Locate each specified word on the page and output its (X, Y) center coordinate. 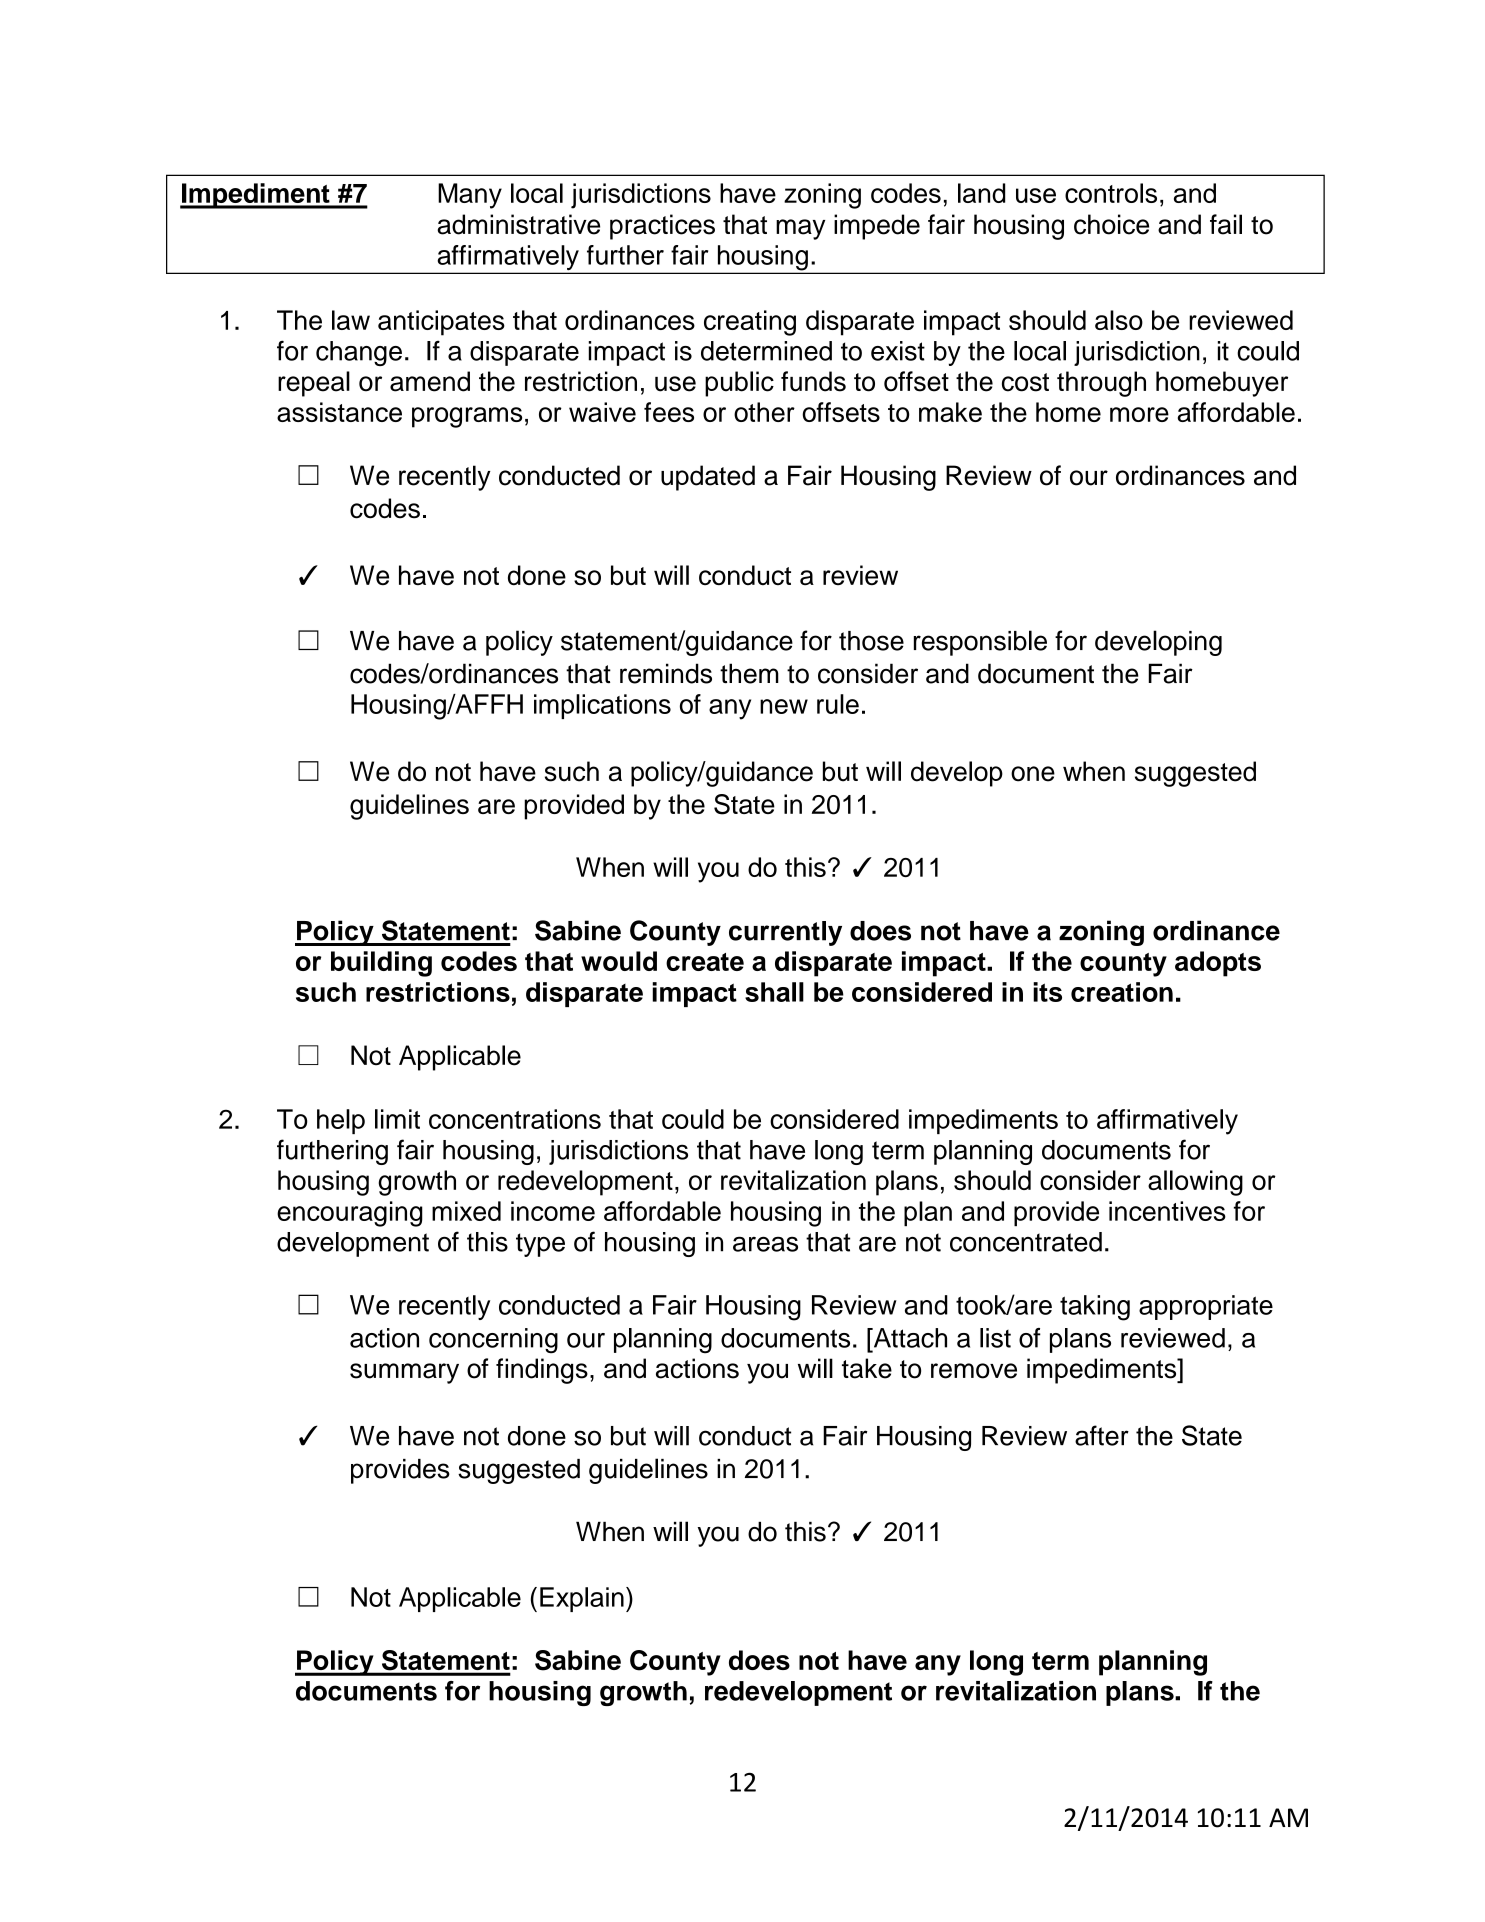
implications (602, 706)
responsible (980, 643)
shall (774, 992)
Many (470, 196)
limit (397, 1119)
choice (1111, 224)
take (867, 1368)
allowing (1195, 1183)
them (749, 673)
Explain (582, 1599)
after (1102, 1435)
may (800, 229)
